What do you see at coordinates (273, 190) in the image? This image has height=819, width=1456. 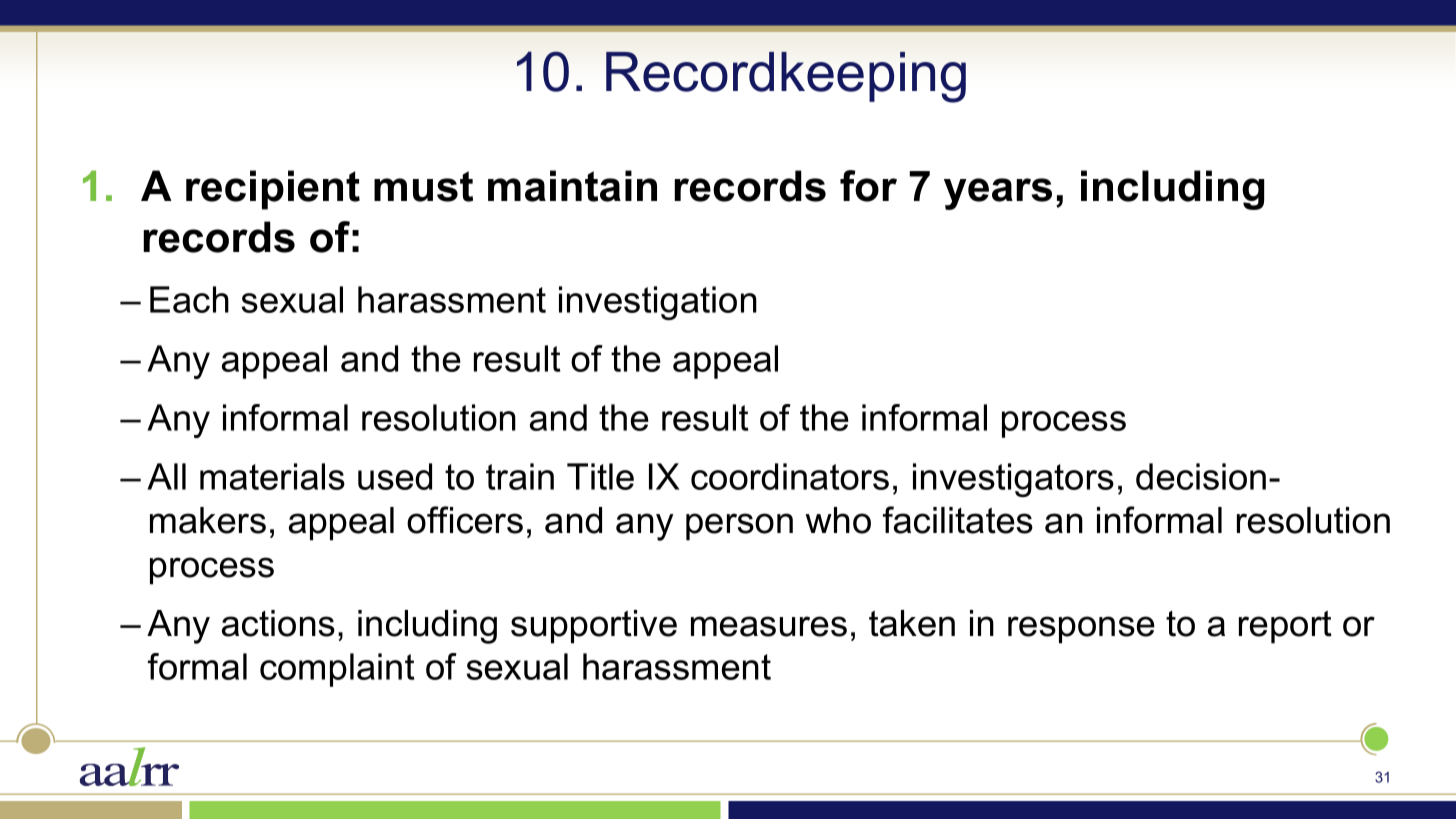 I see `recipient` at bounding box center [273, 190].
